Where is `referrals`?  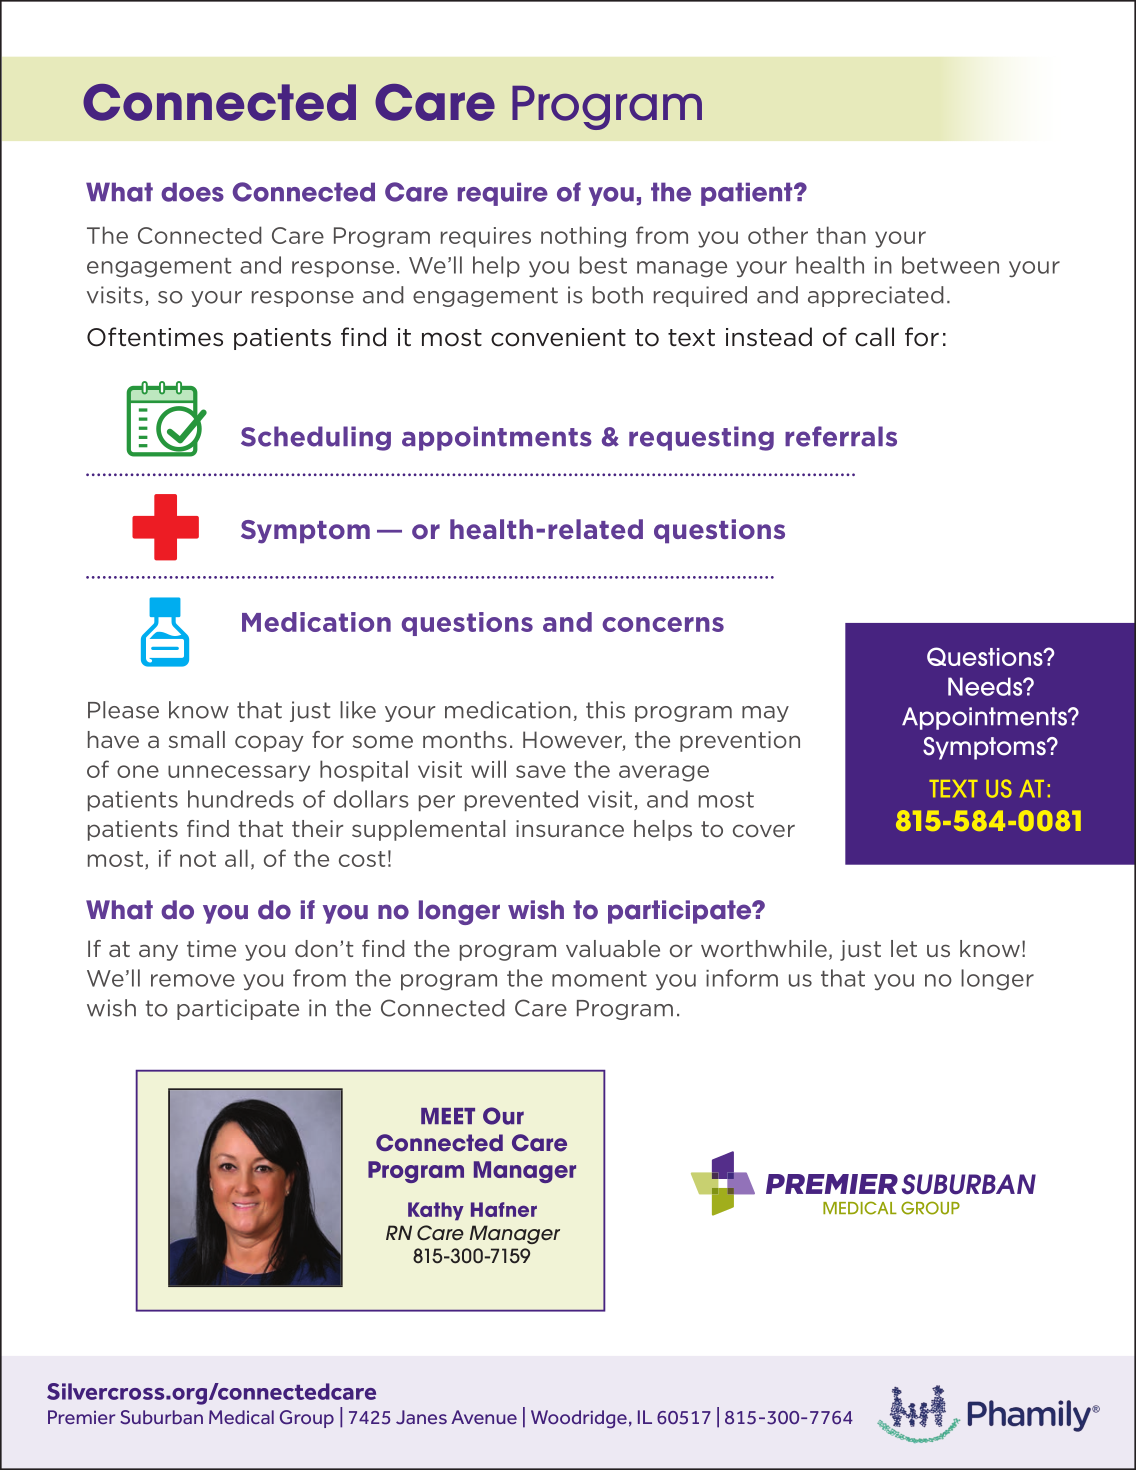
referrals is located at coordinates (841, 436).
